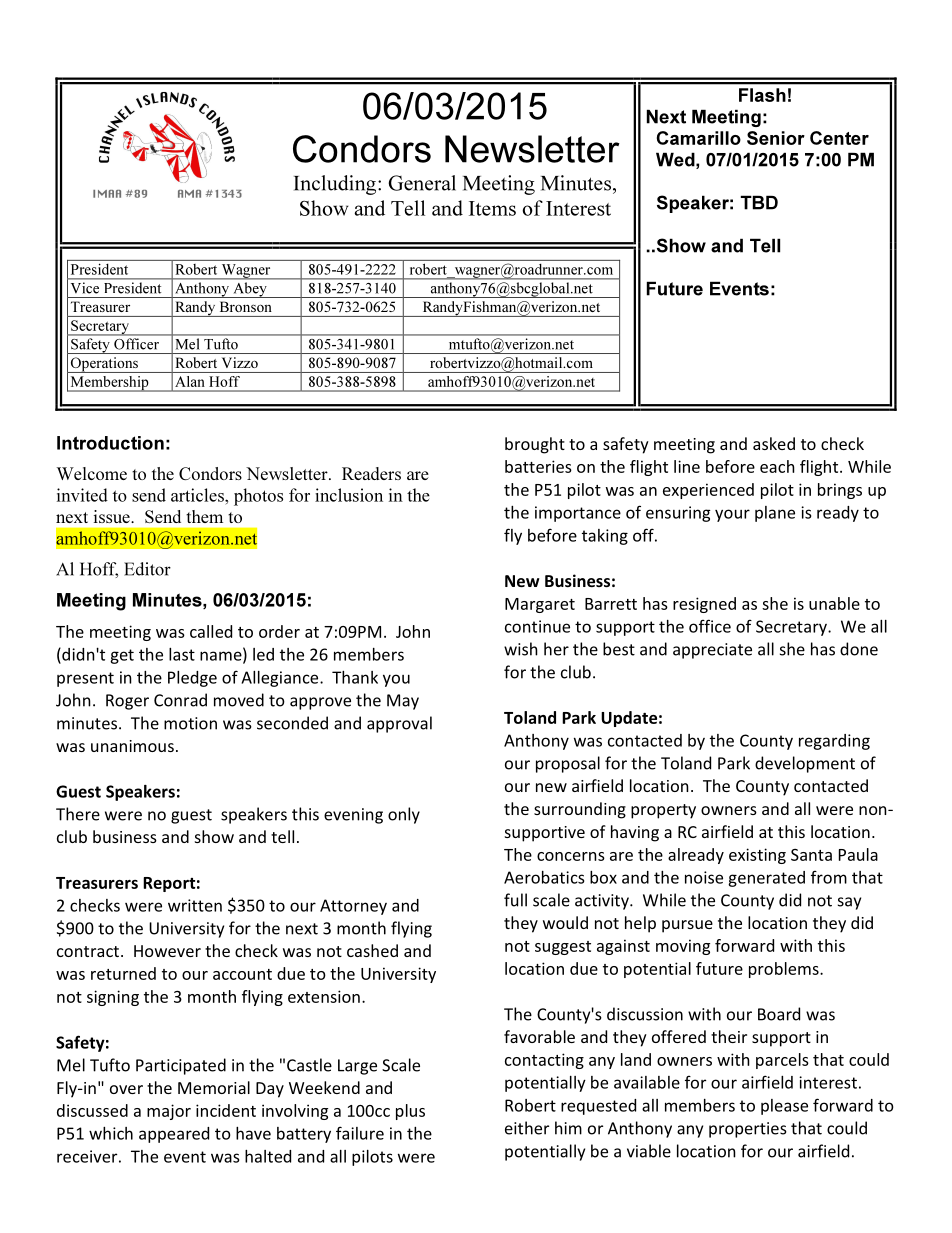  I want to click on either, so click(527, 1128).
